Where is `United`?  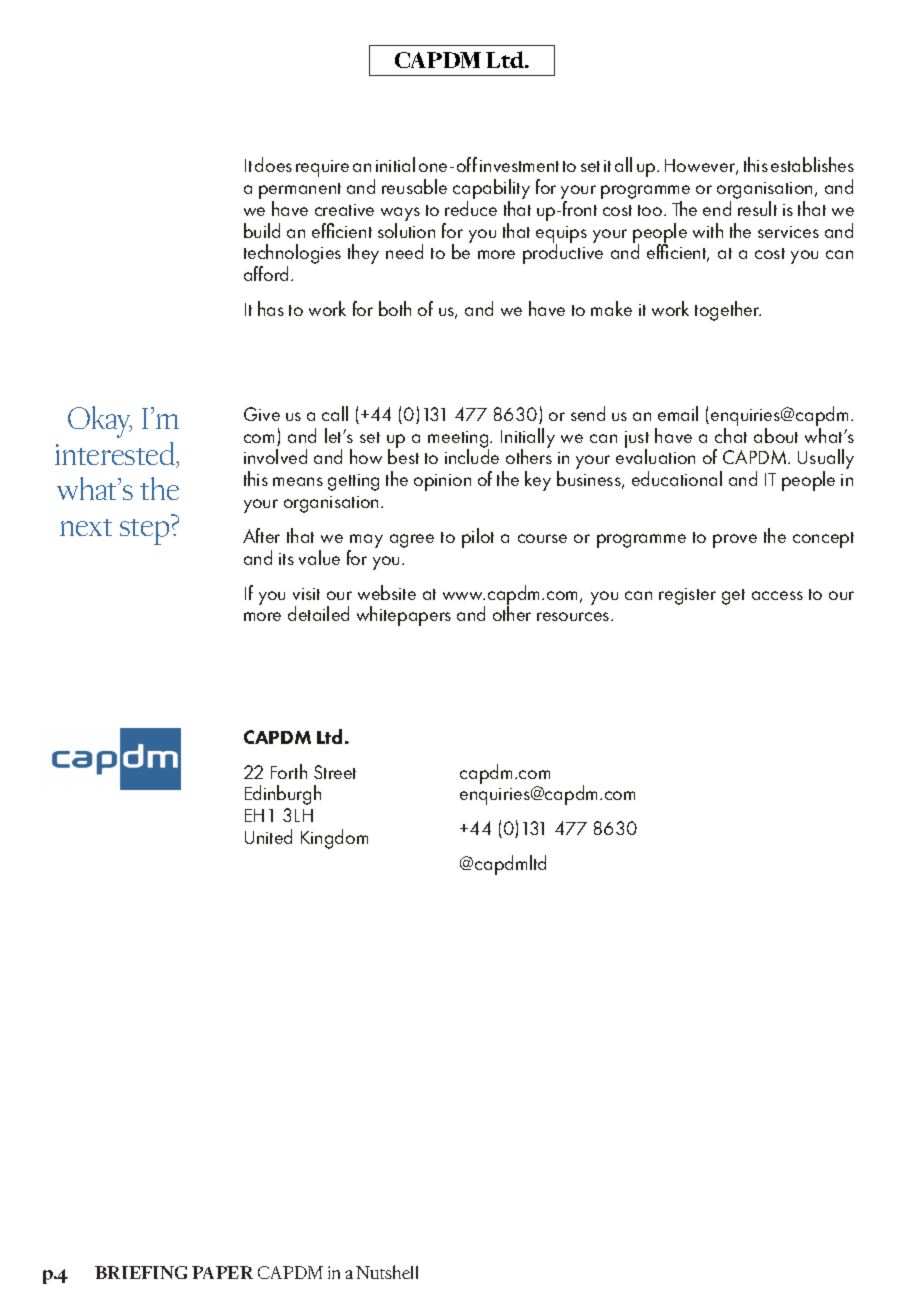
United is located at coordinates (268, 836).
